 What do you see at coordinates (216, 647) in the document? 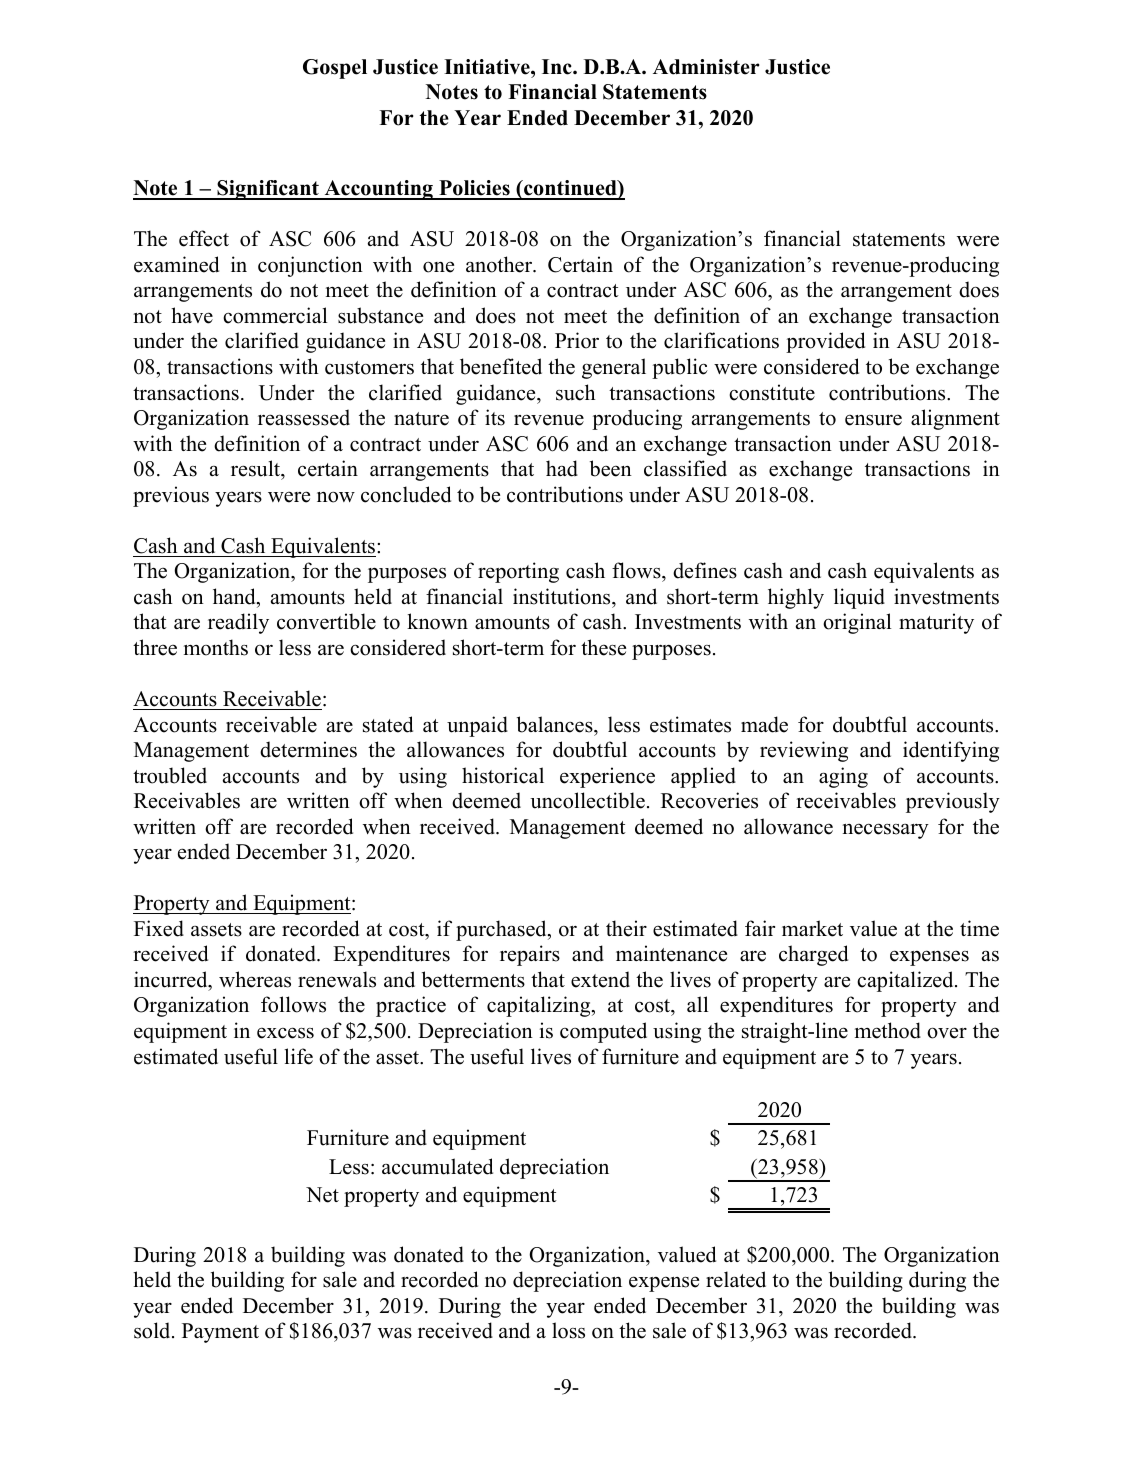
I see `months` at bounding box center [216, 647].
